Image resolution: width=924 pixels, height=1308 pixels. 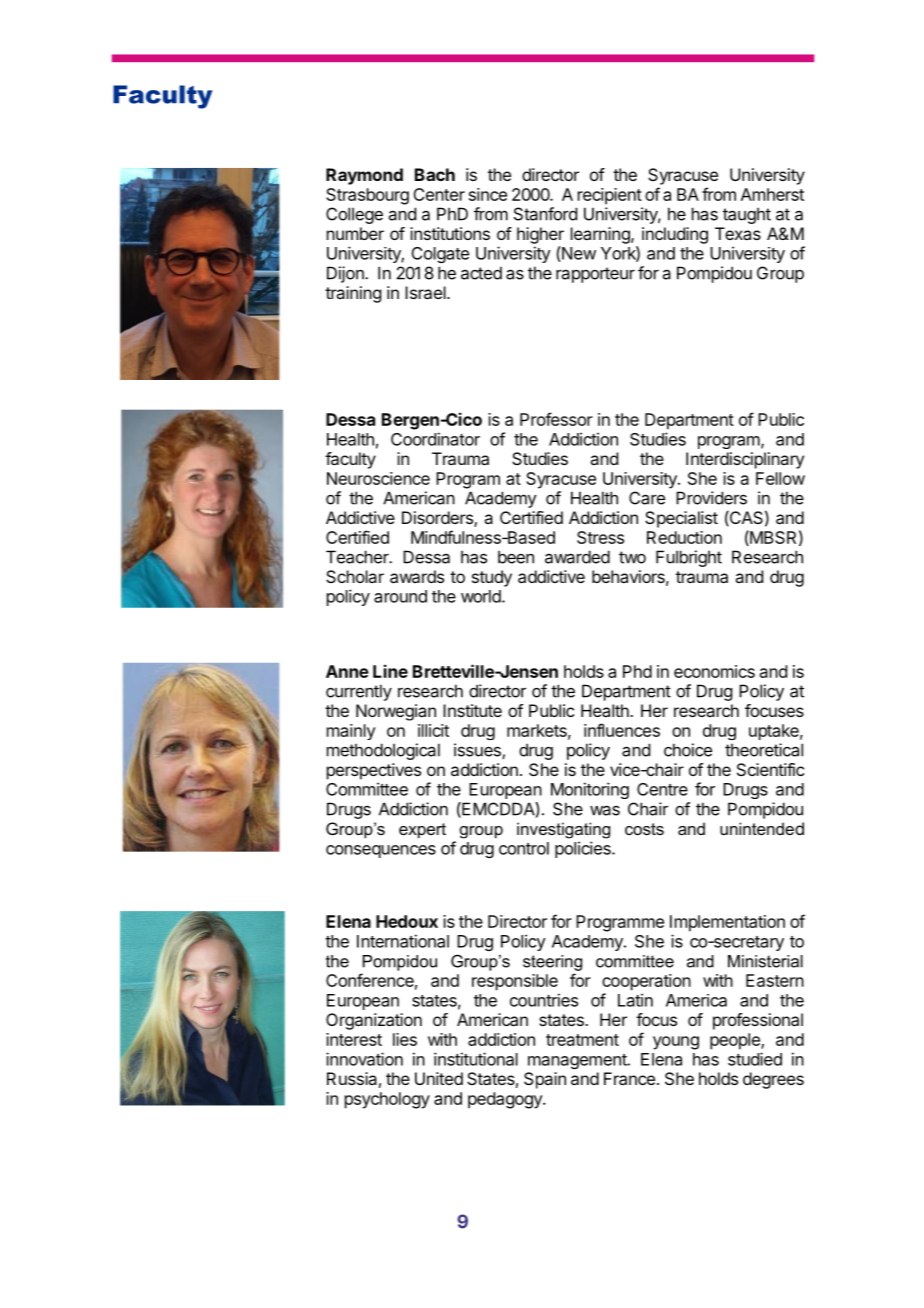 What do you see at coordinates (770, 769) in the screenshot?
I see `Scientific` at bounding box center [770, 769].
